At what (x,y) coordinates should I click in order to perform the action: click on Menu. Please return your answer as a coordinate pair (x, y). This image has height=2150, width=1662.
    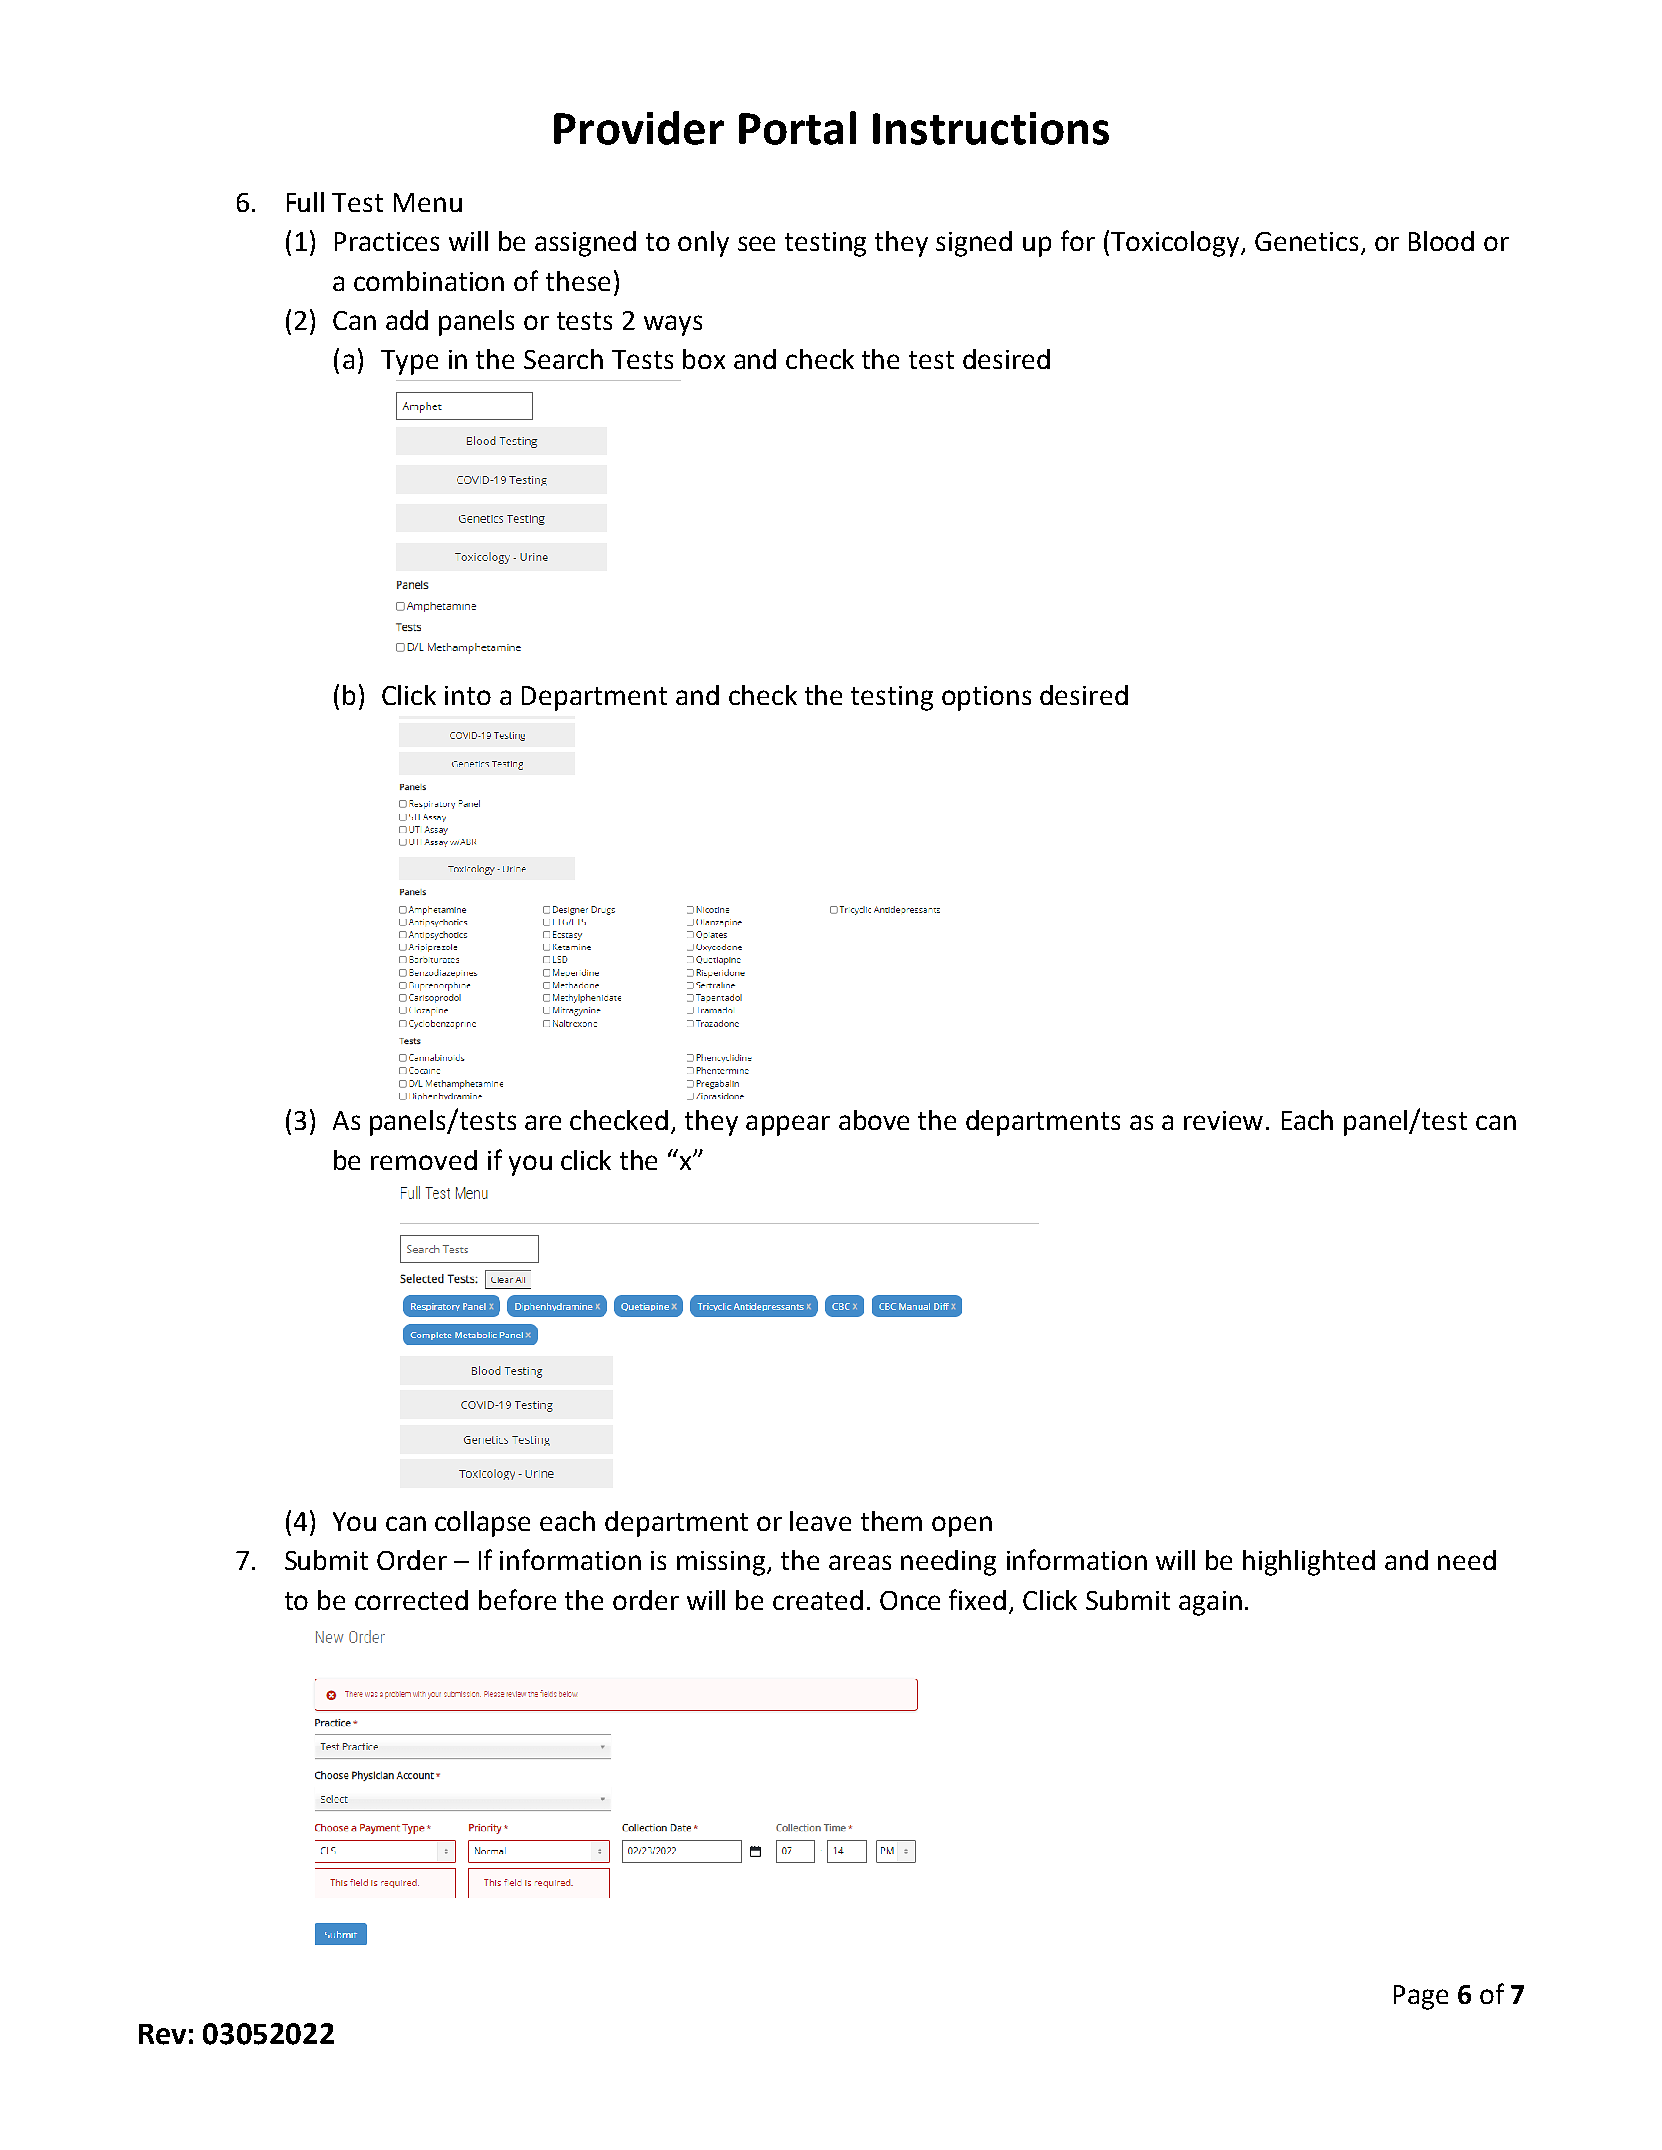
    Looking at the image, I should click on (428, 202).
